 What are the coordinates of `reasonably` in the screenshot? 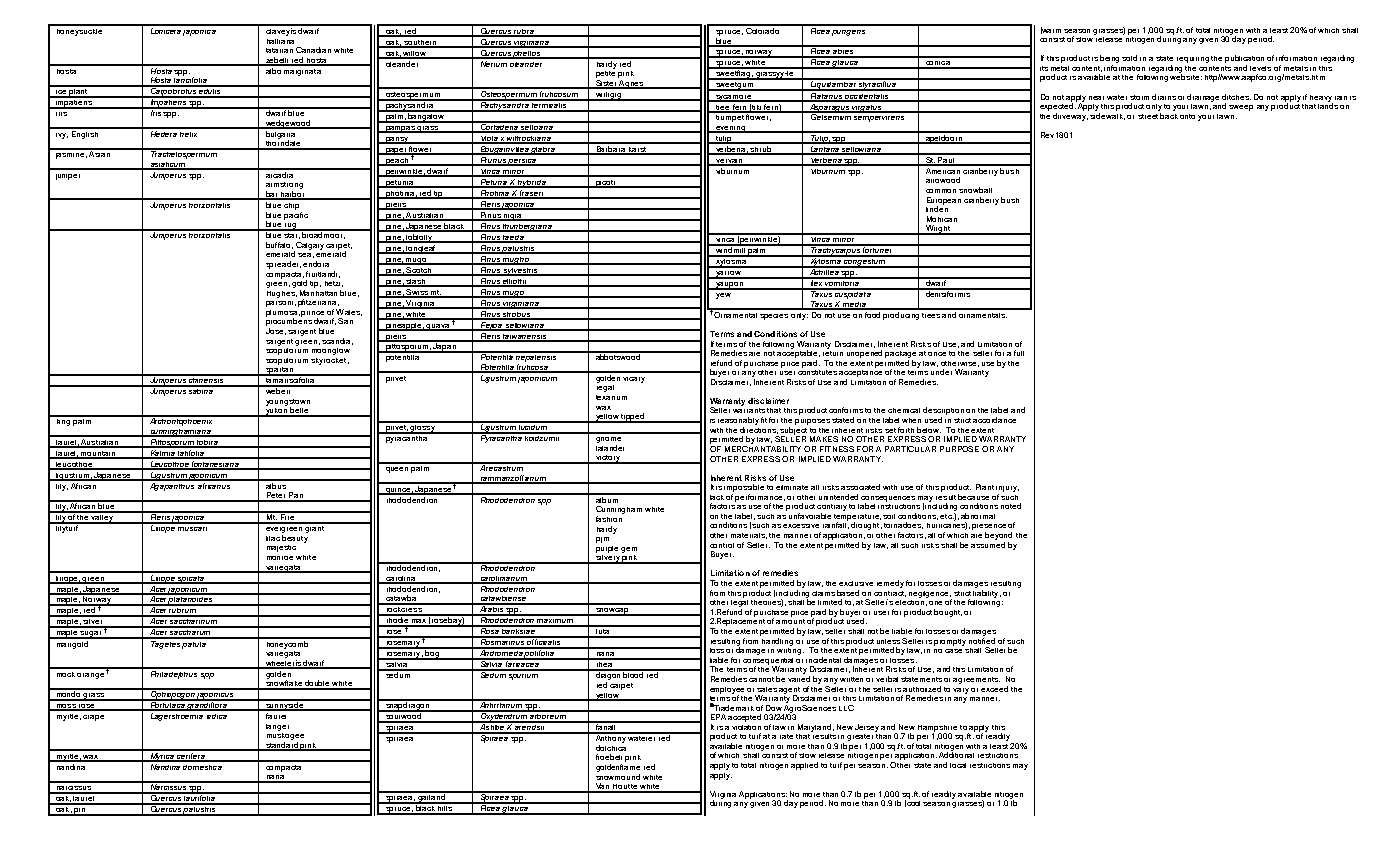 It's located at (738, 421).
